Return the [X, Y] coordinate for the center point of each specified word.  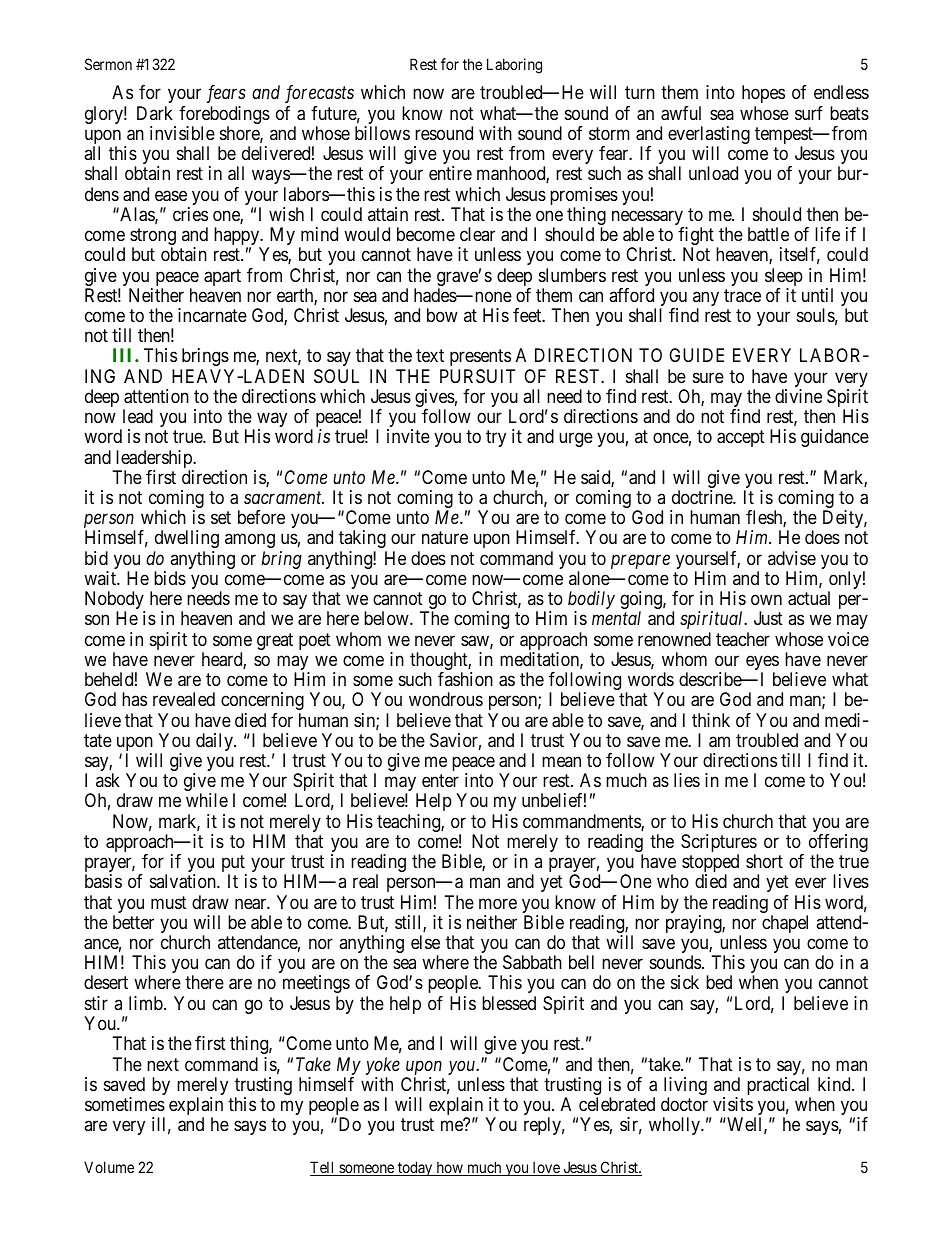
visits [733, 1104]
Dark [155, 113]
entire [450, 173]
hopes [763, 94]
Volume [109, 1167]
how [449, 1168]
